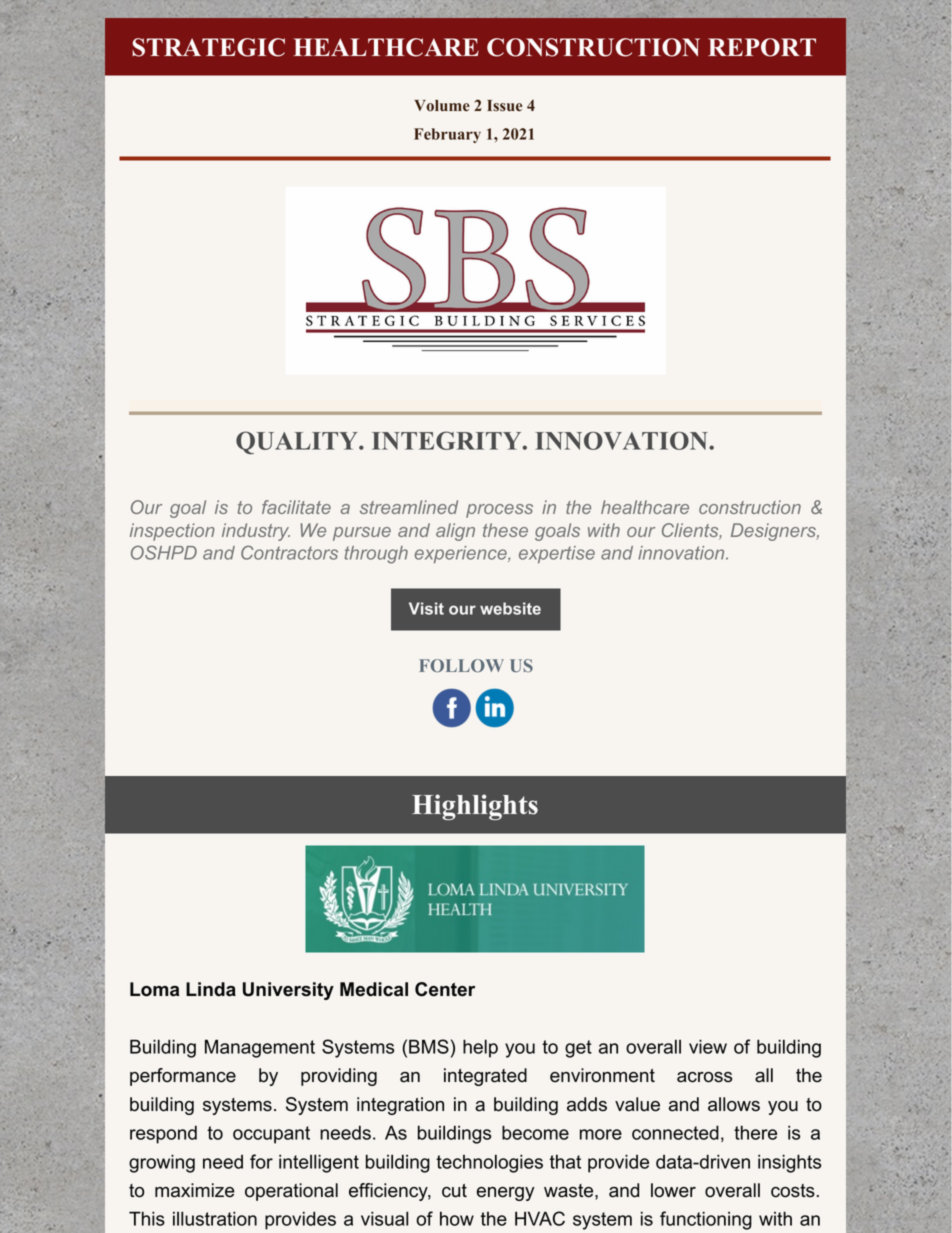  I want to click on Highlights, so click(475, 807).
